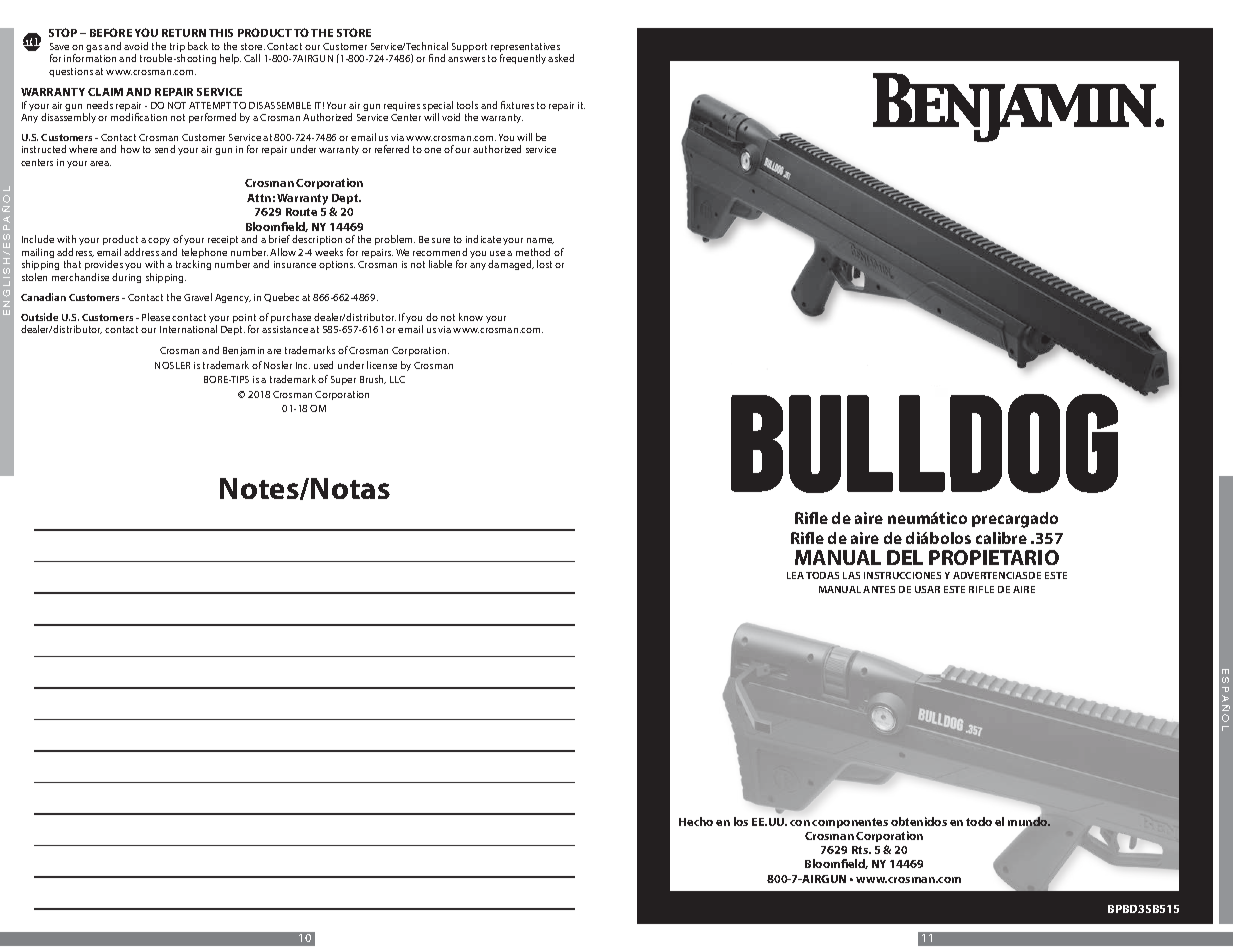  I want to click on trip, so click(177, 49).
